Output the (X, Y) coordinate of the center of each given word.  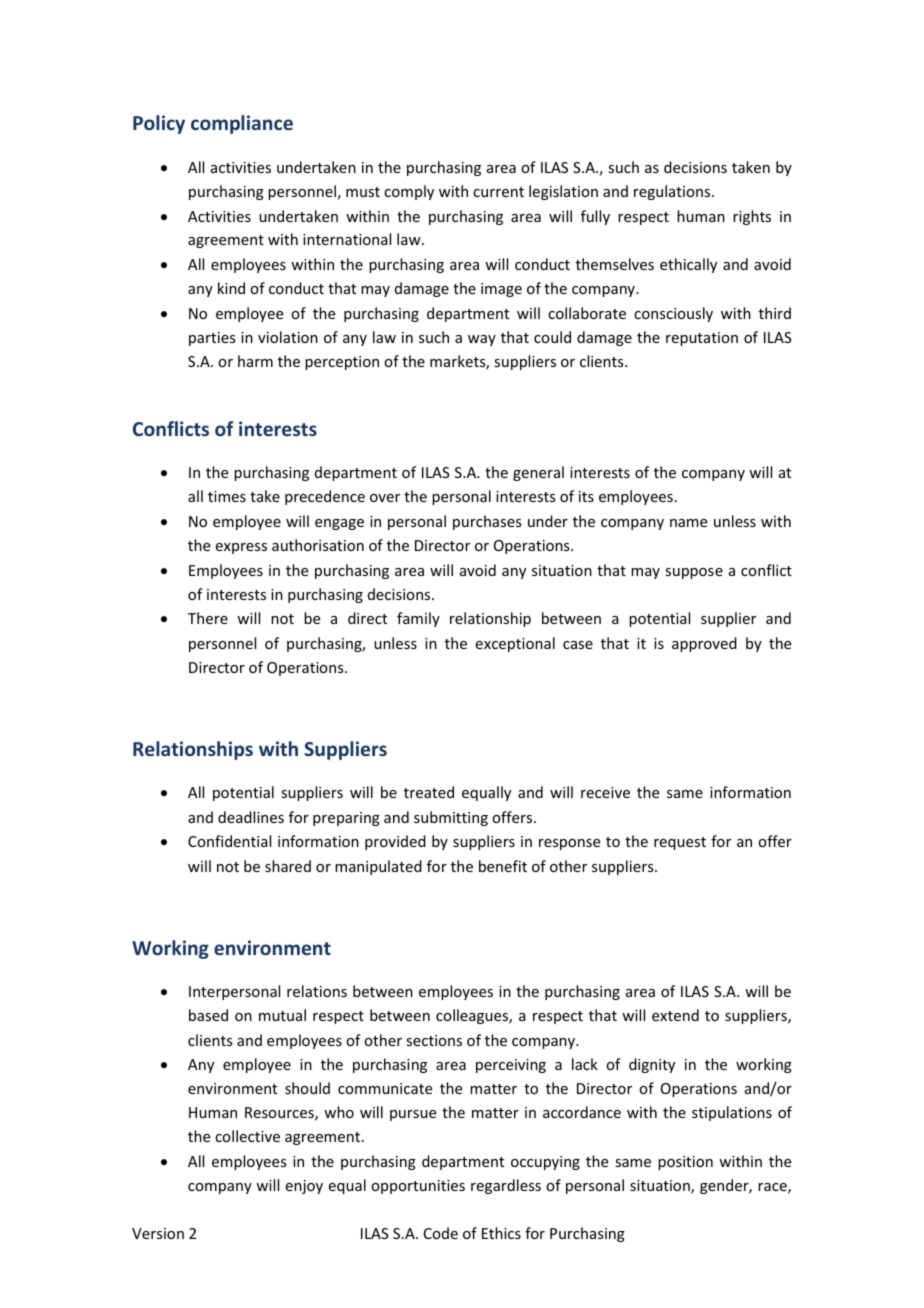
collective (247, 1136)
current (498, 192)
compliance (242, 124)
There (208, 618)
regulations (673, 192)
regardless (506, 1186)
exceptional (515, 644)
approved (704, 644)
